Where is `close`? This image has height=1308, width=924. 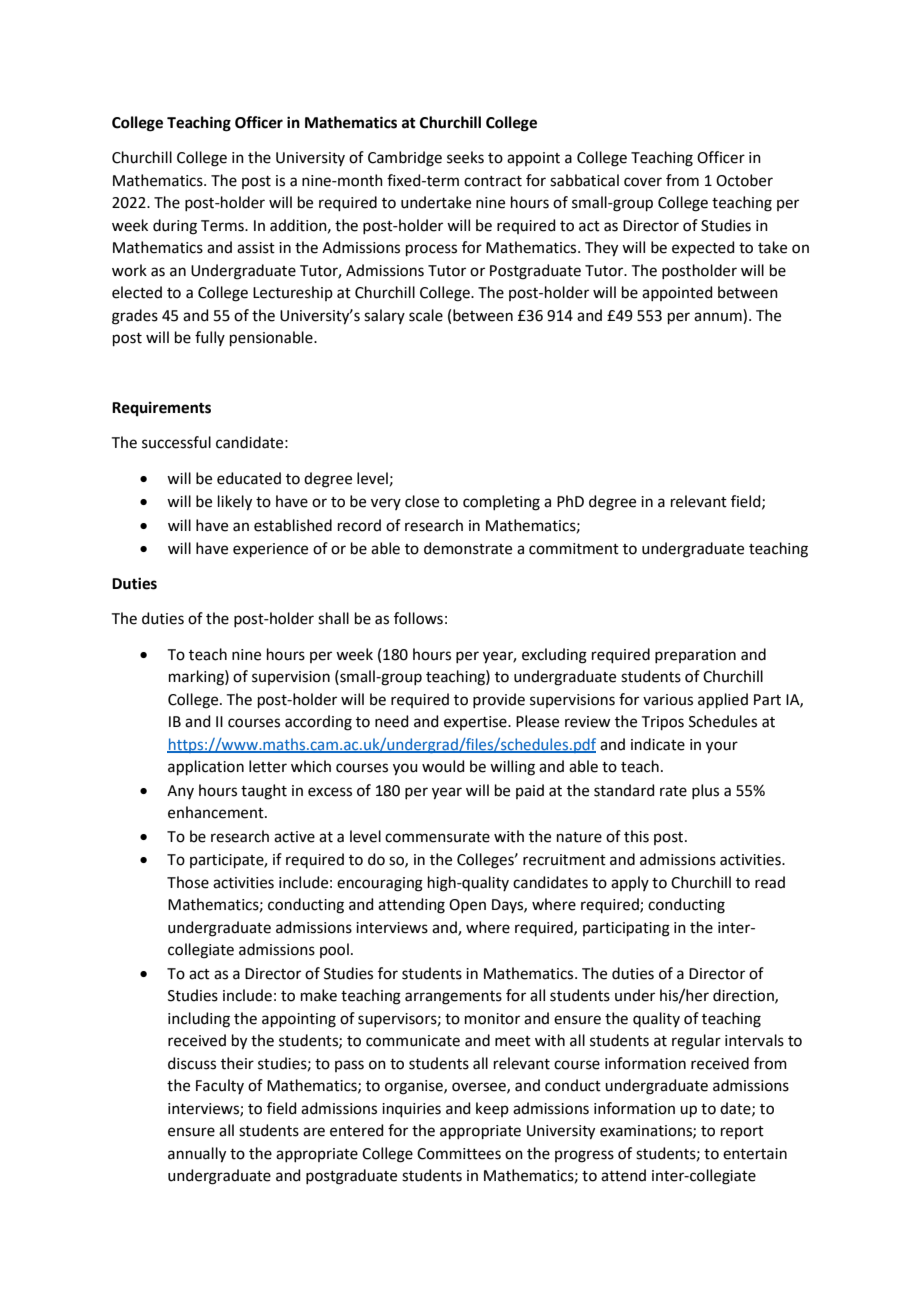
close is located at coordinates (422, 501).
